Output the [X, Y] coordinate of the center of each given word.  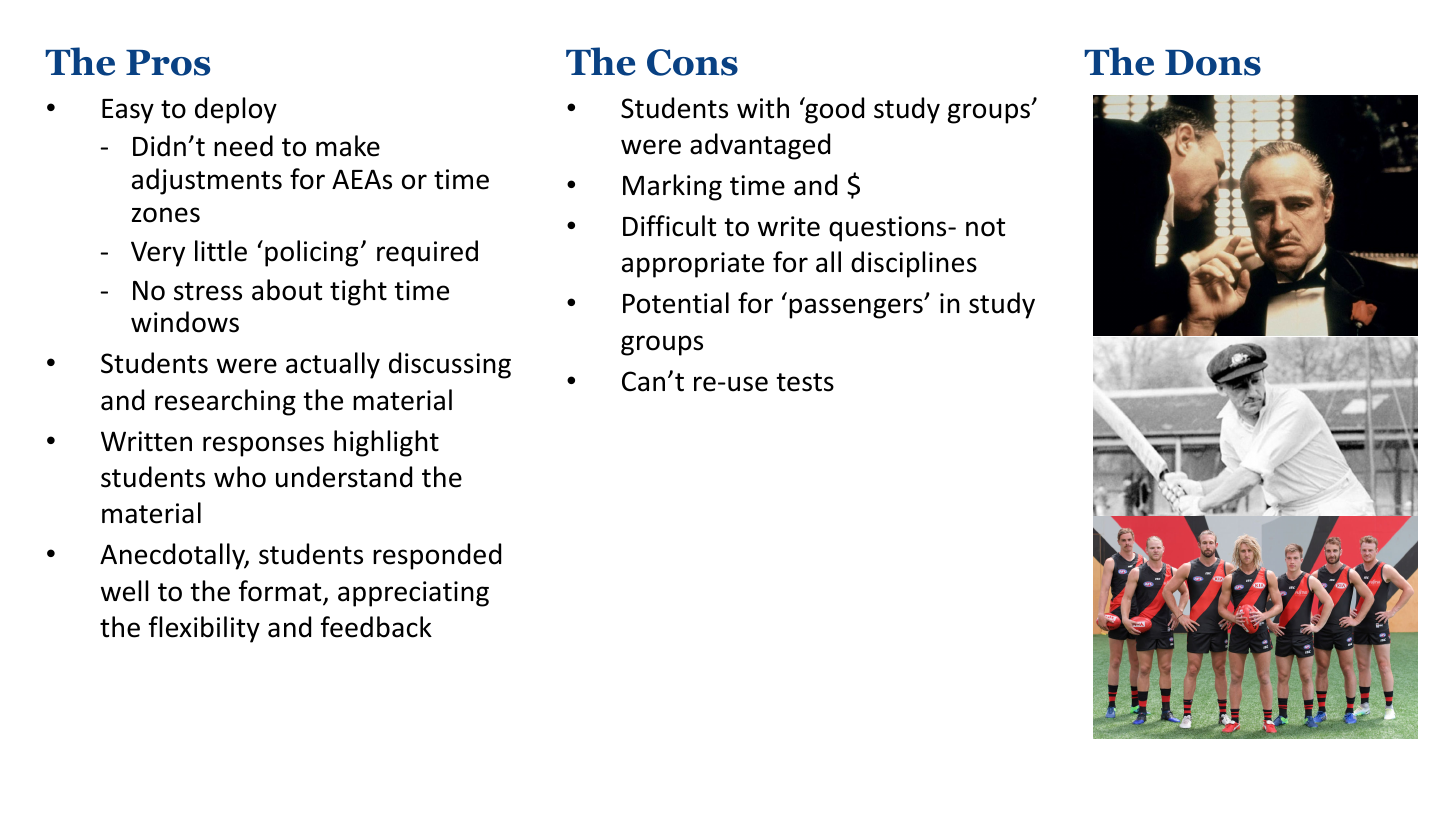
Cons [692, 62]
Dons [1213, 63]
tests [805, 382]
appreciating [413, 594]
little [221, 251]
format [281, 592]
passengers [857, 308]
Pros [168, 63]
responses [263, 446]
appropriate [693, 265]
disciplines [914, 264]
